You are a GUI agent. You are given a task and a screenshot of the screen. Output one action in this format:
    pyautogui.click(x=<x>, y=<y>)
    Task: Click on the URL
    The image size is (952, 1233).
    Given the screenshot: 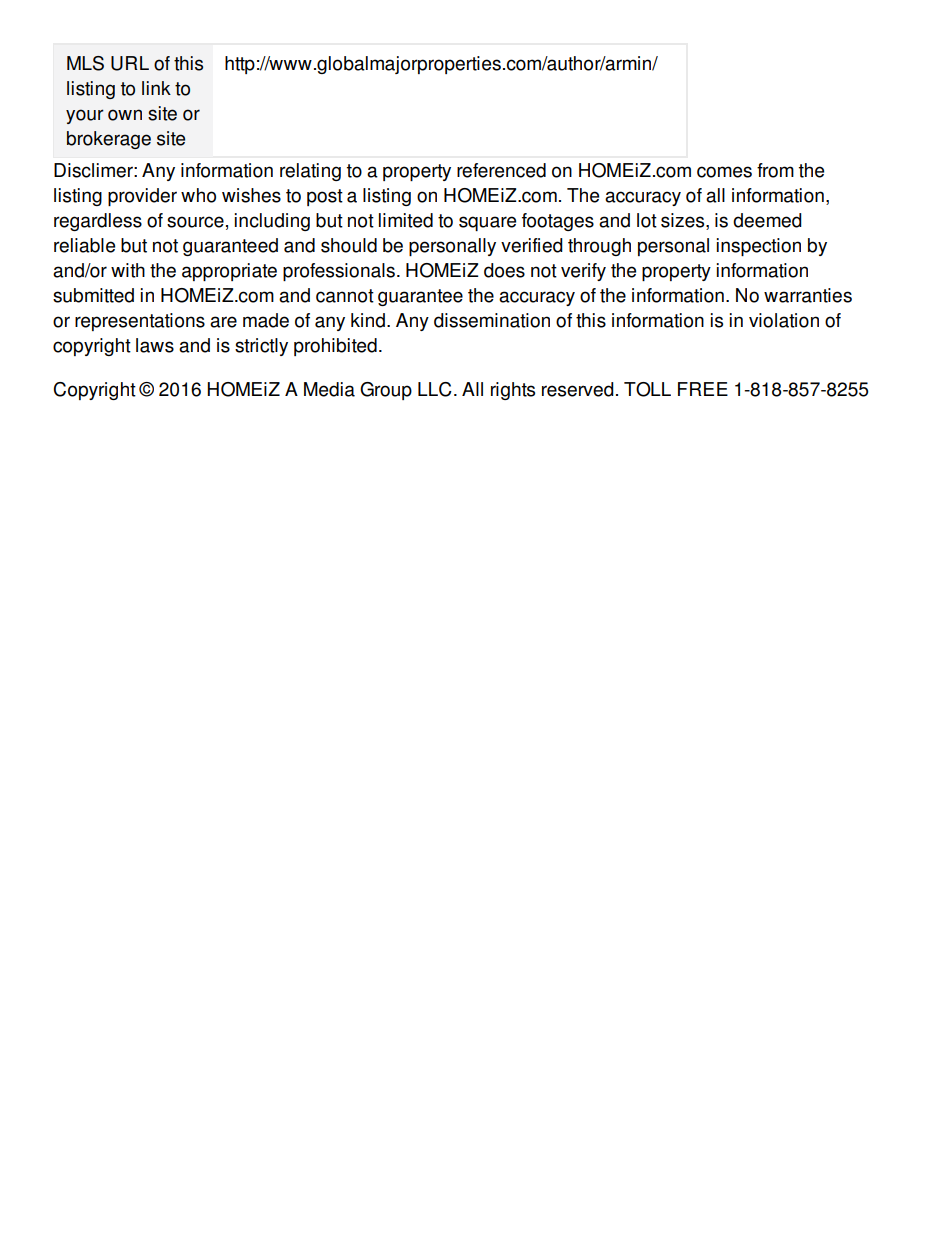 What is the action you would take?
    pyautogui.click(x=130, y=63)
